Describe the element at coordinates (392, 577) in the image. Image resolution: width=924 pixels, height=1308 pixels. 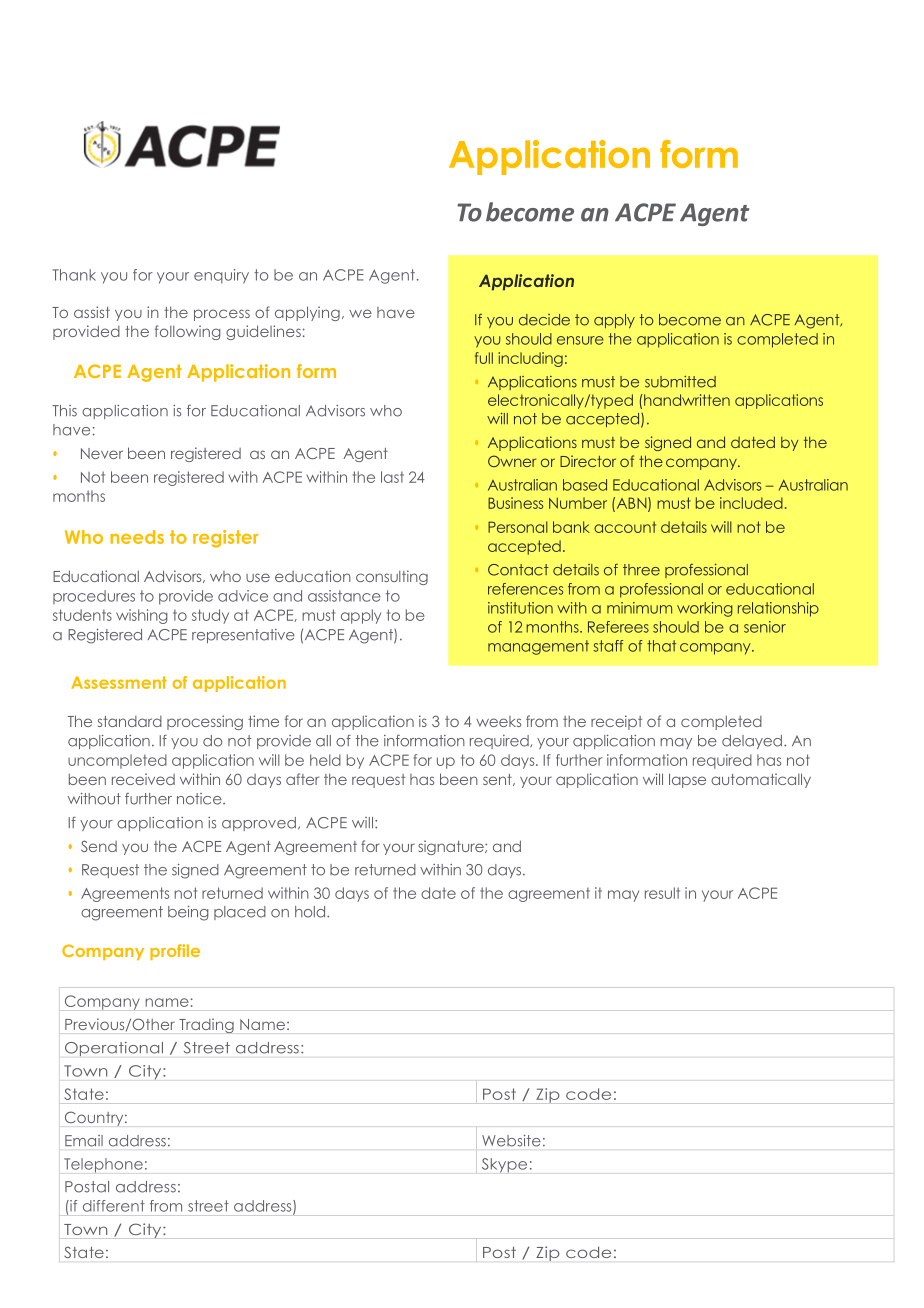
I see `consulting` at that location.
